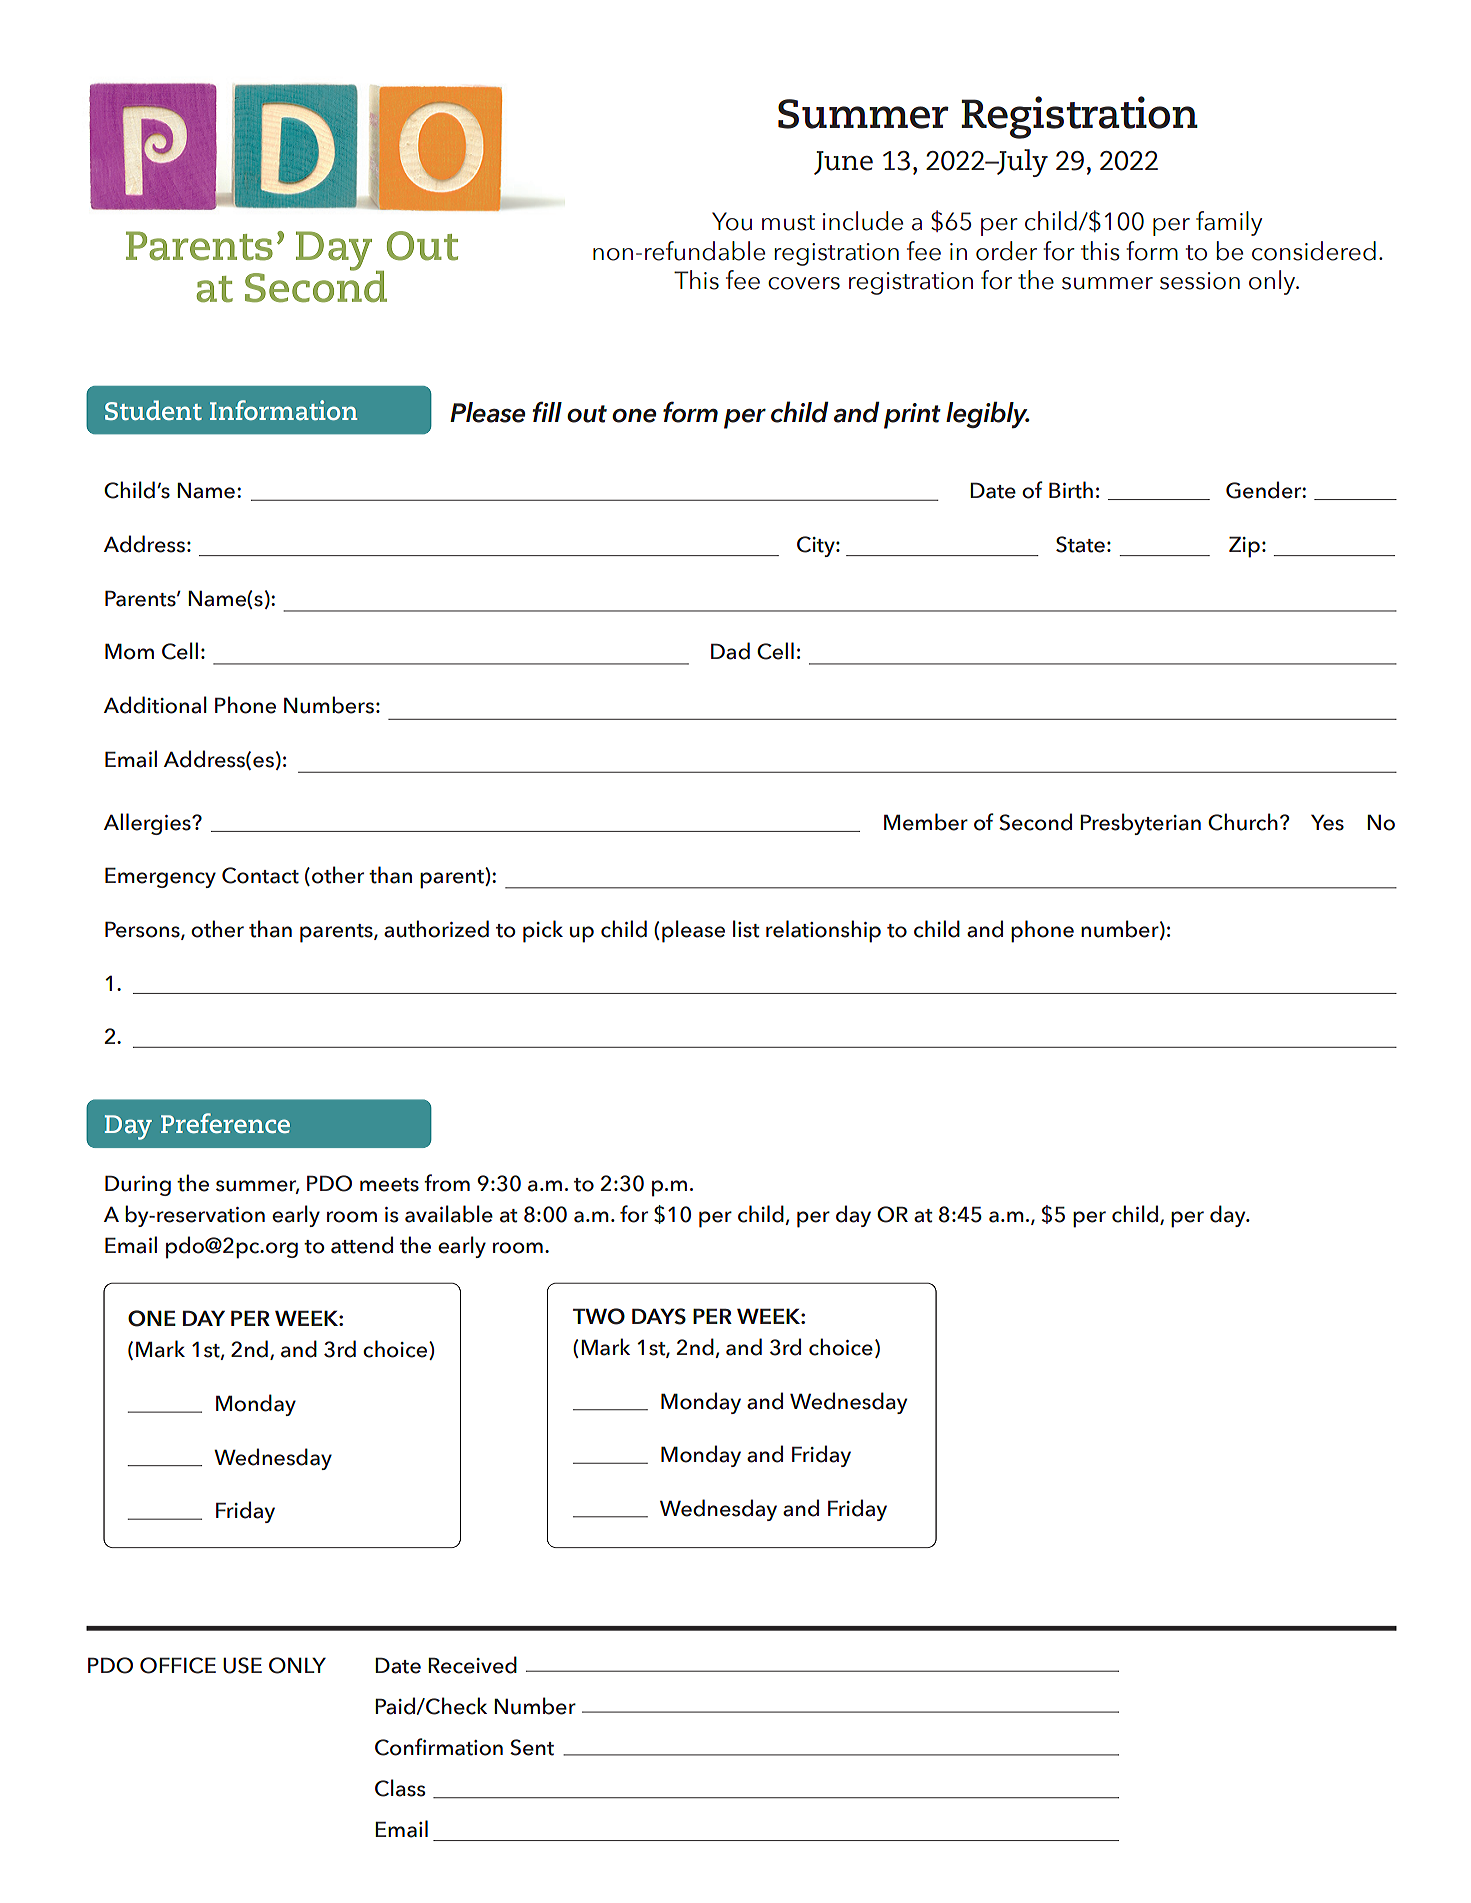 The height and width of the image is (1903, 1471). I want to click on family, so click(1229, 223).
